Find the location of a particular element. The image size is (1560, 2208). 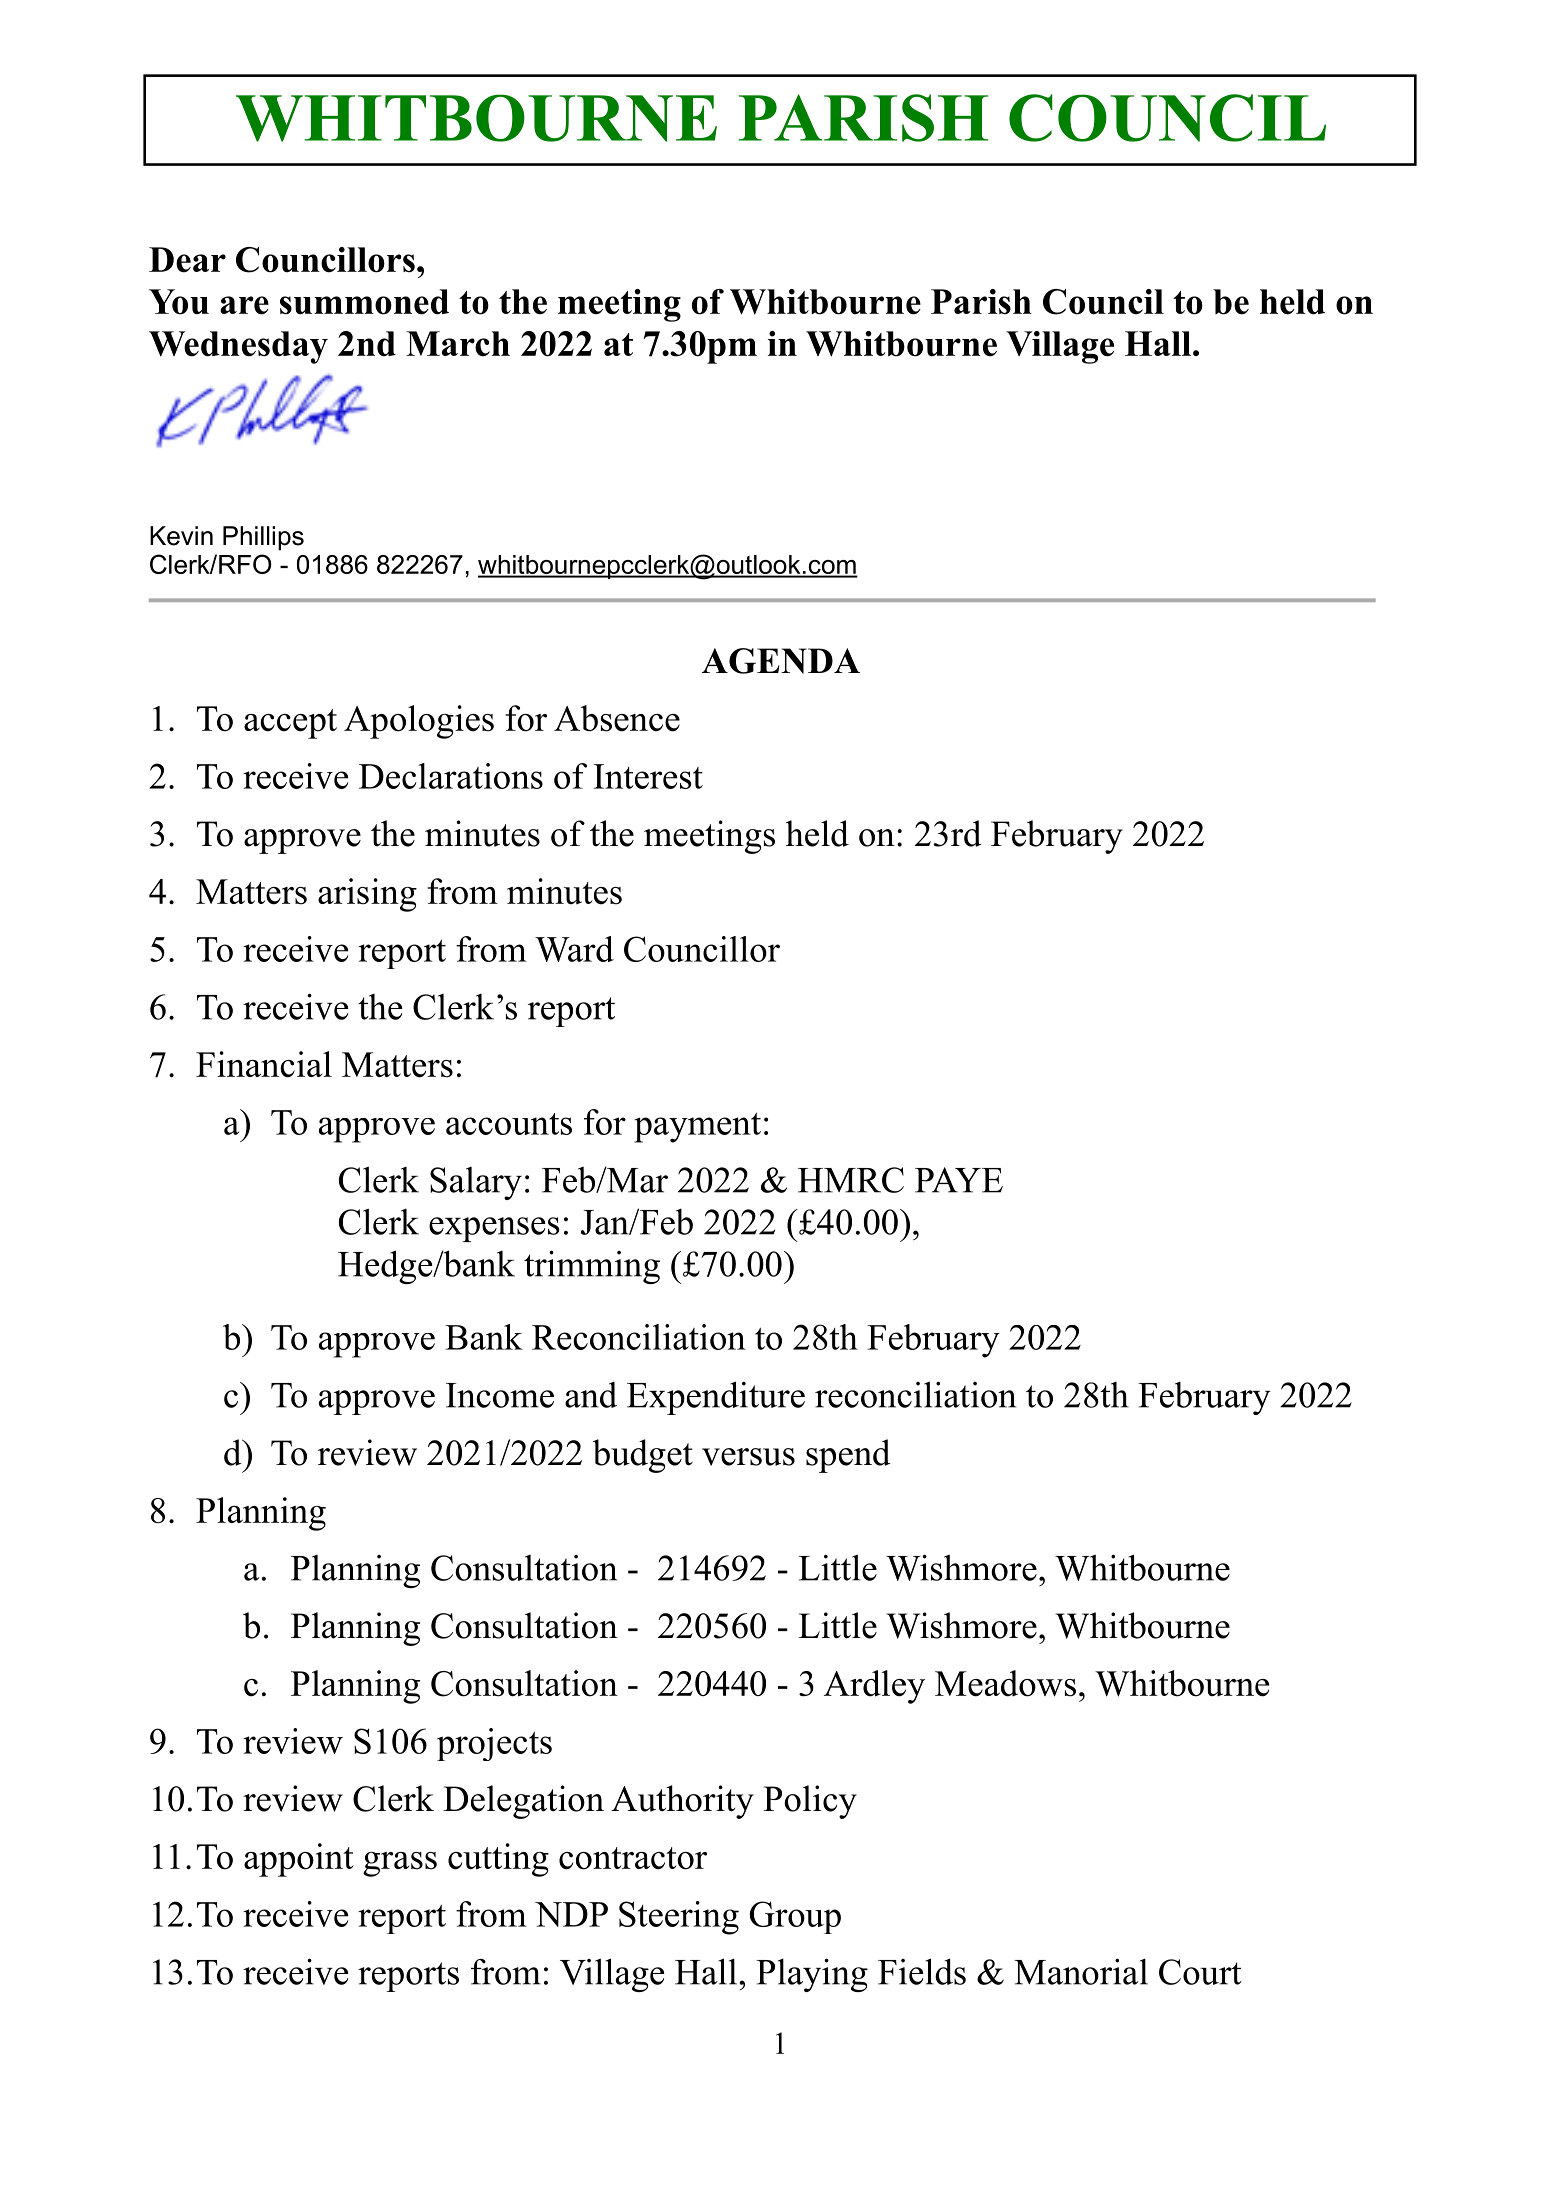

Income is located at coordinates (500, 1395).
